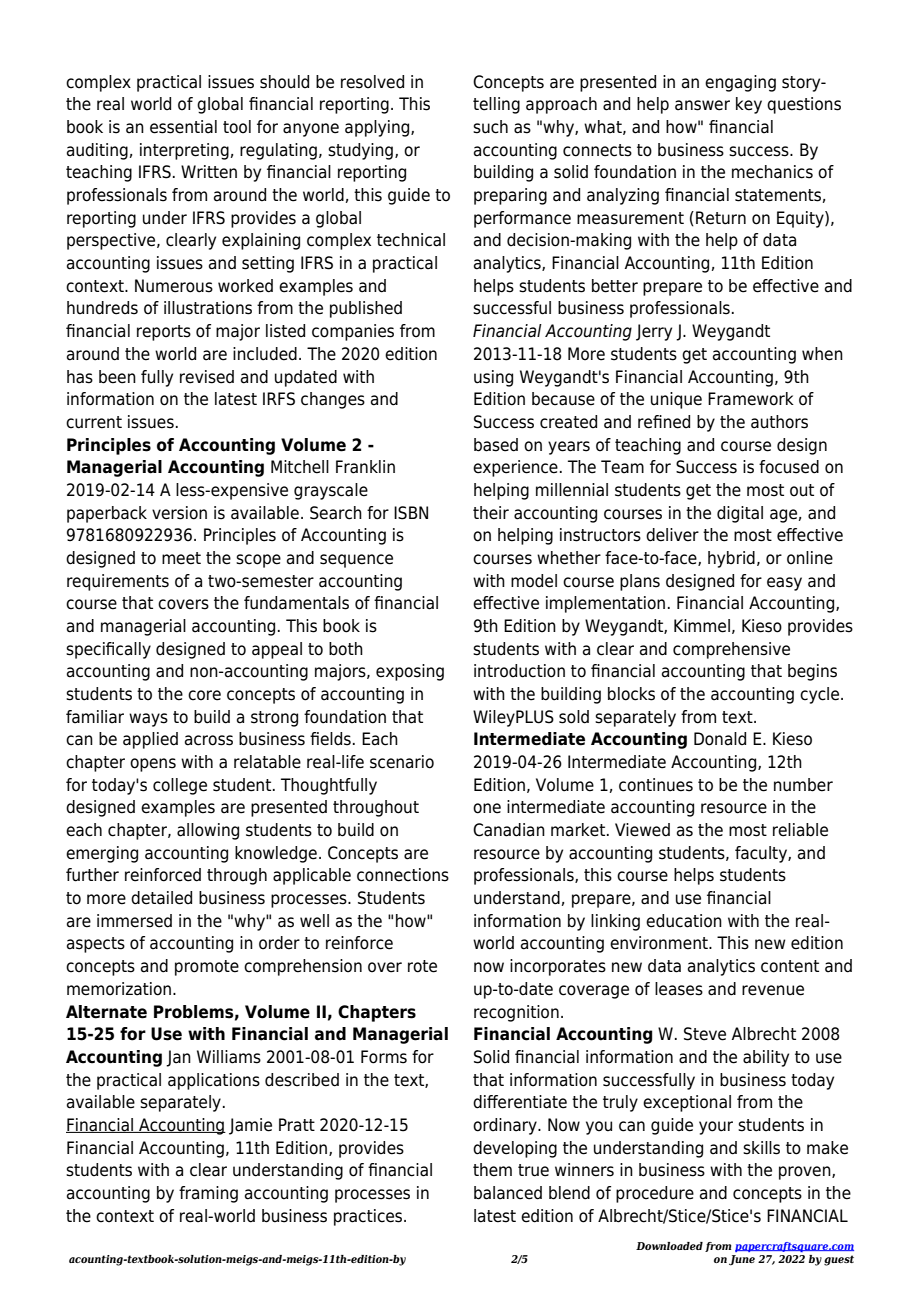 Image resolution: width=924 pixels, height=1308 pixels. Describe the element at coordinates (490, 127) in the screenshot. I see `such` at that location.
